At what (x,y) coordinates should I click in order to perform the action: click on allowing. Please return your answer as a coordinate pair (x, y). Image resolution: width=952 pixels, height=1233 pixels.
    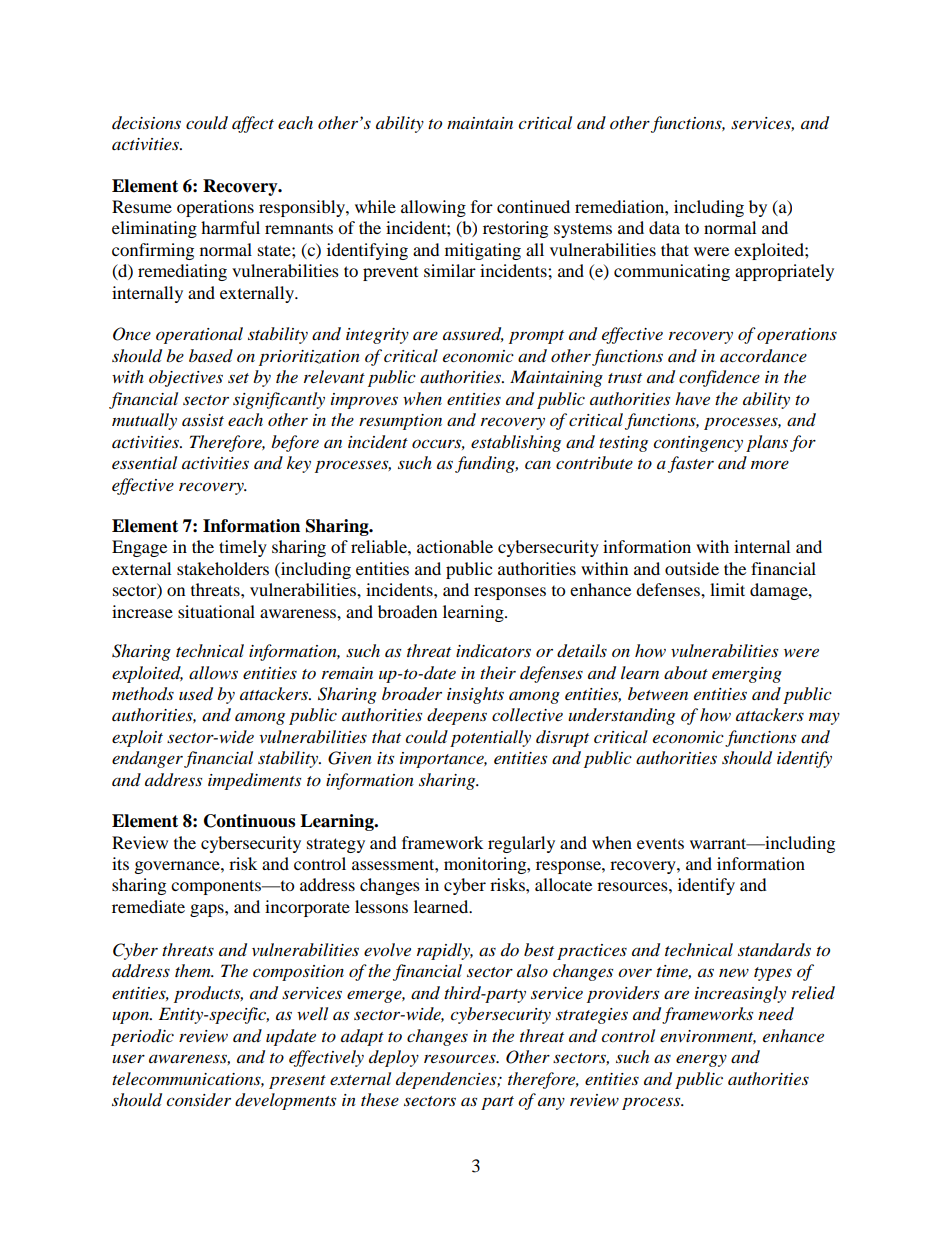
    Looking at the image, I should click on (433, 208).
